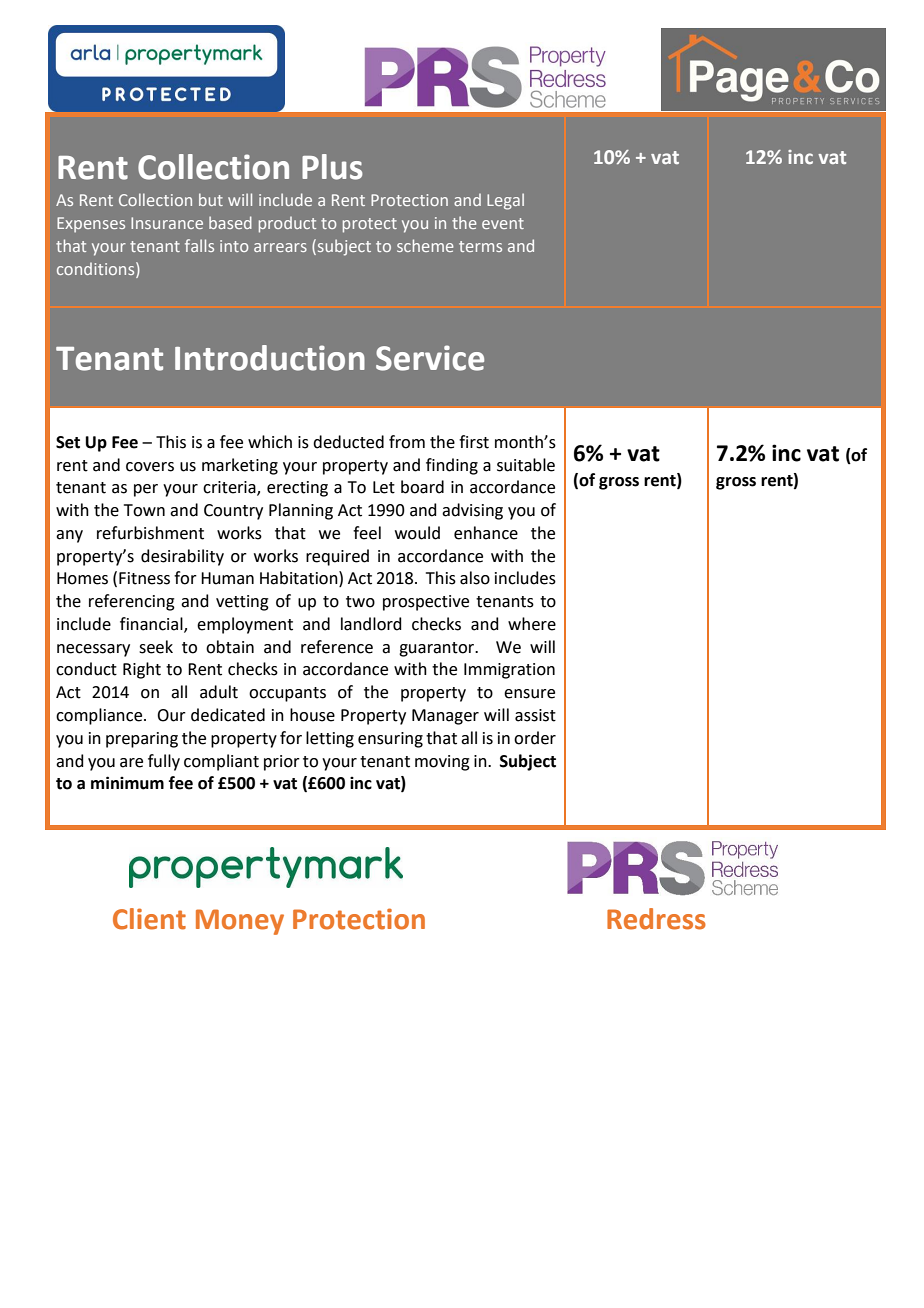 This image has height=1308, width=924. Describe the element at coordinates (150, 533) in the image. I see `refurbishment` at that location.
